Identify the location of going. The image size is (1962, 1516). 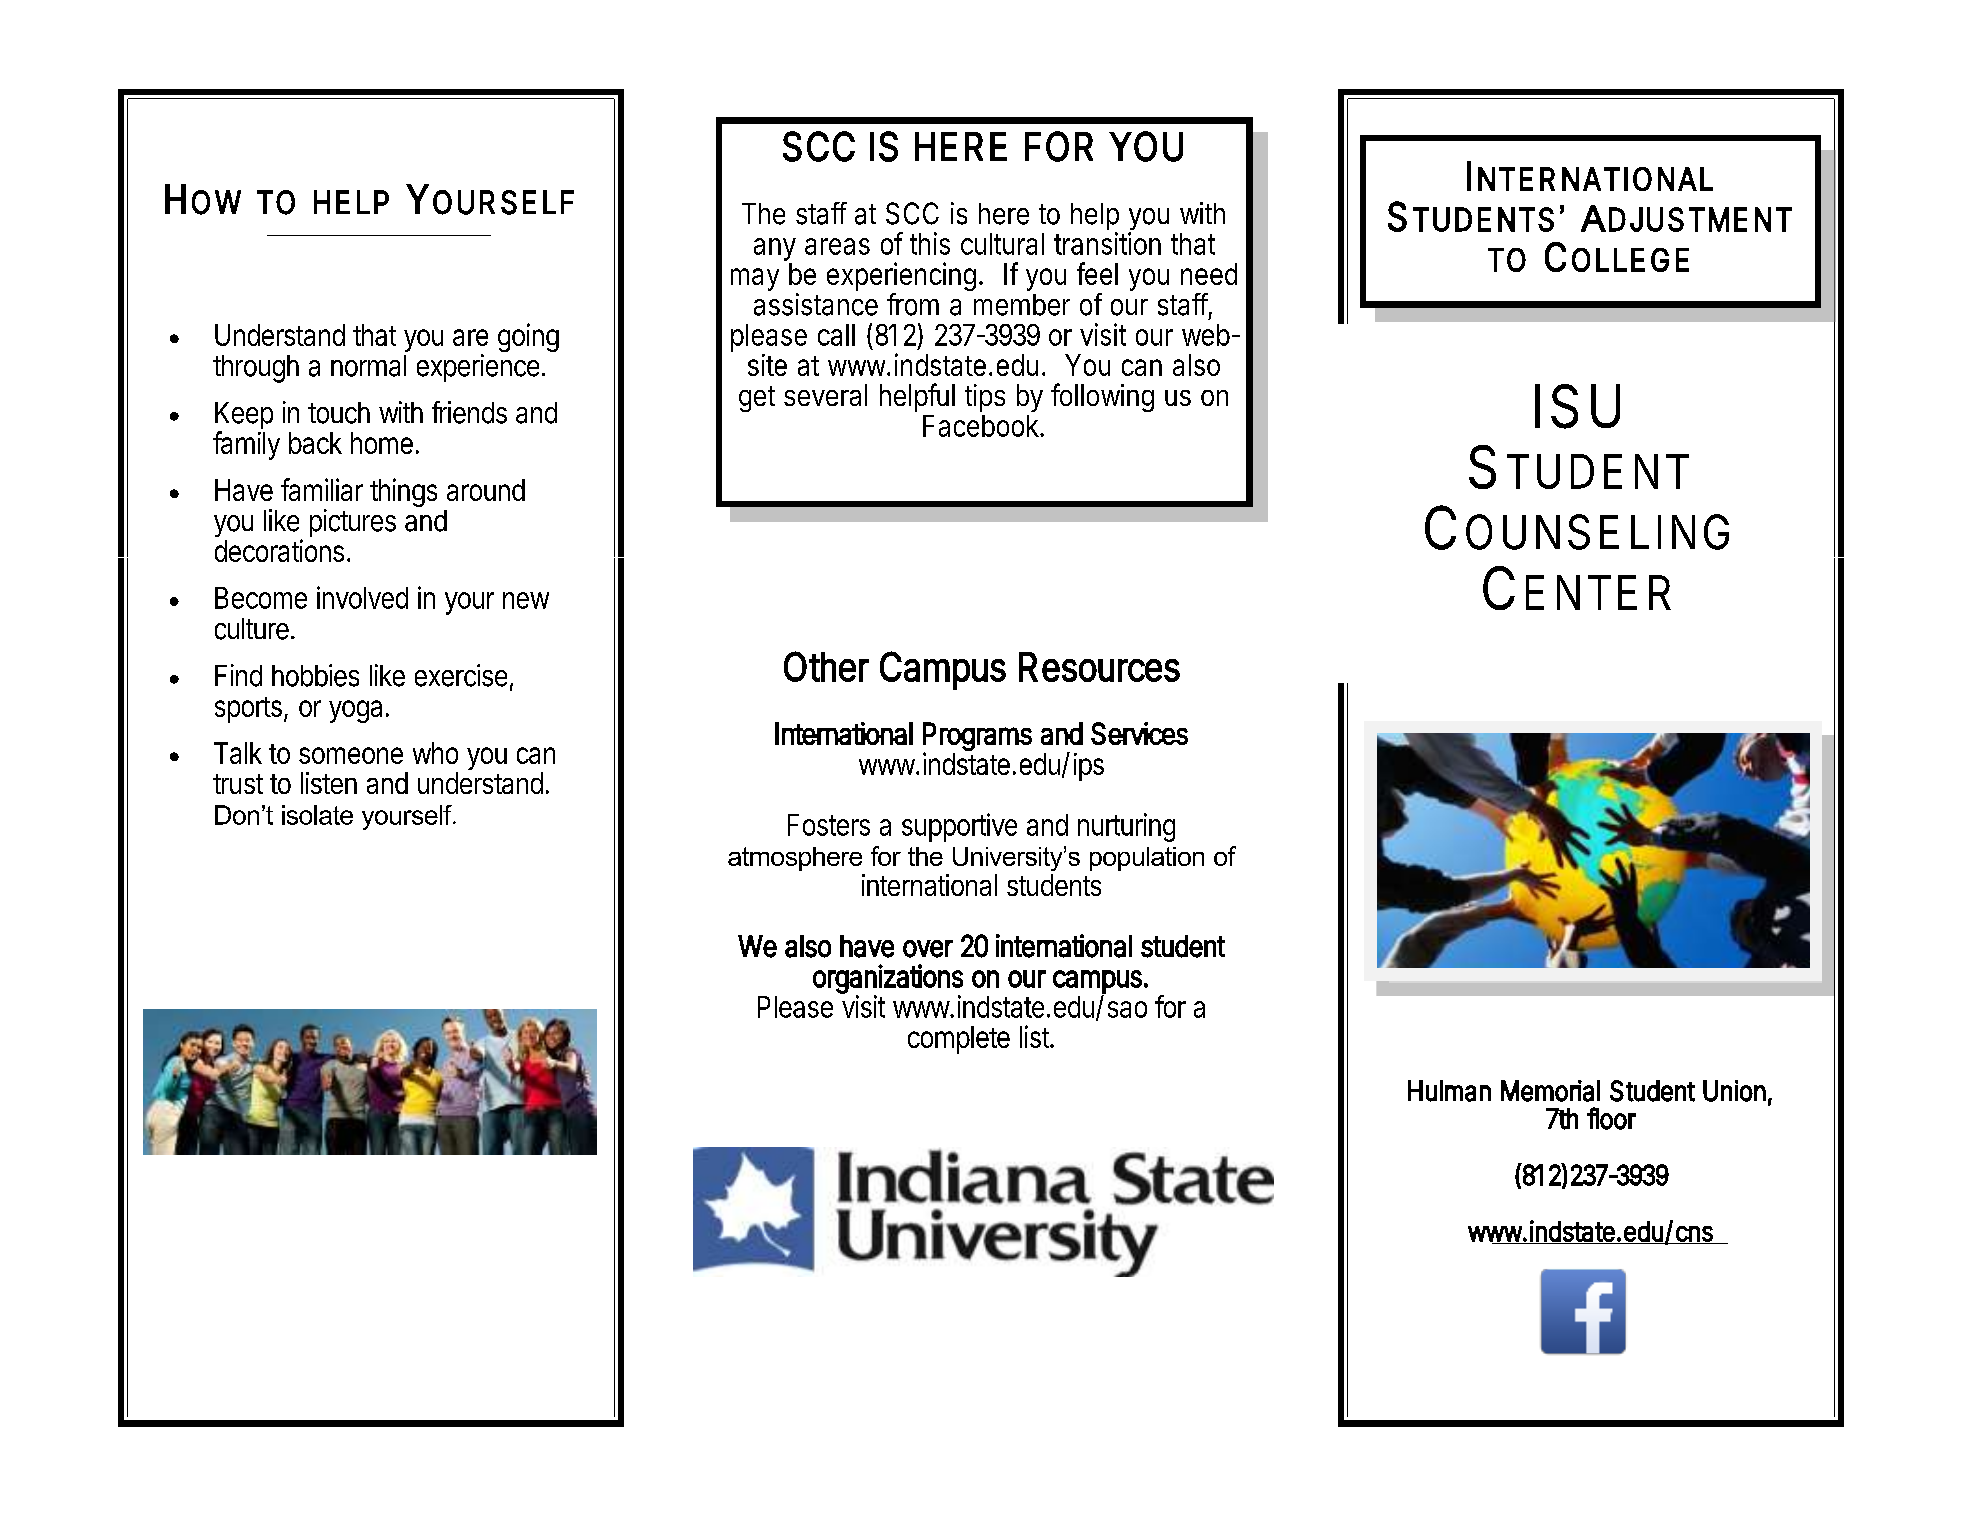
(528, 337).
